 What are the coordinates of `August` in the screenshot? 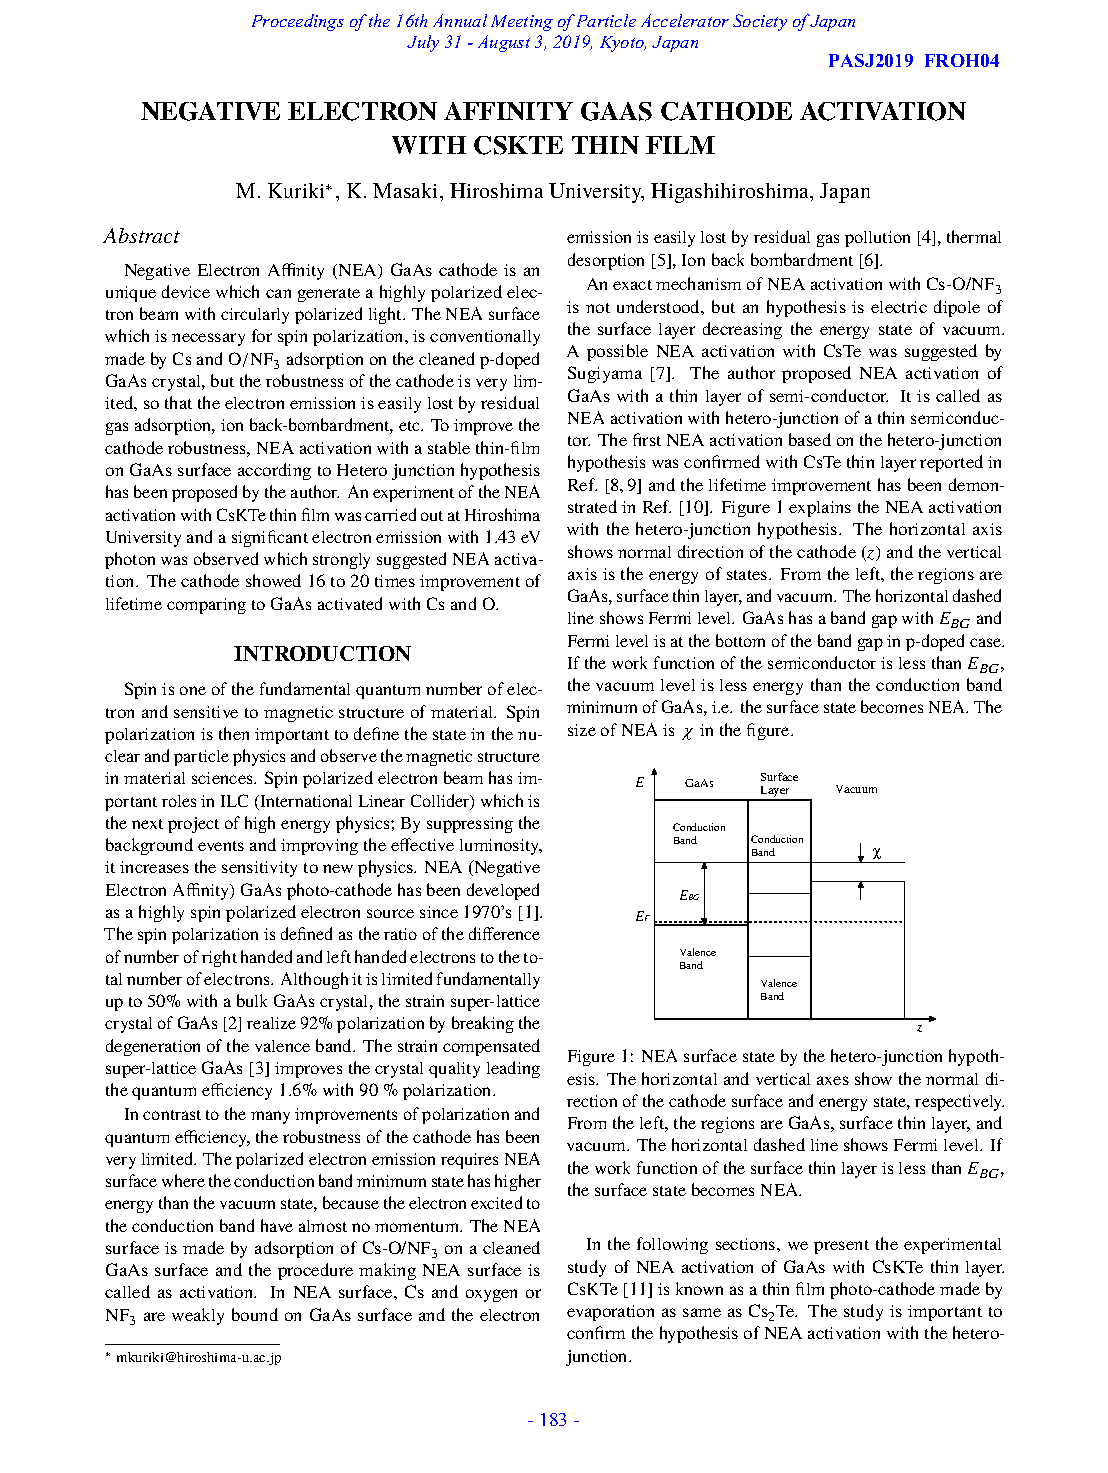 It's located at (504, 43).
